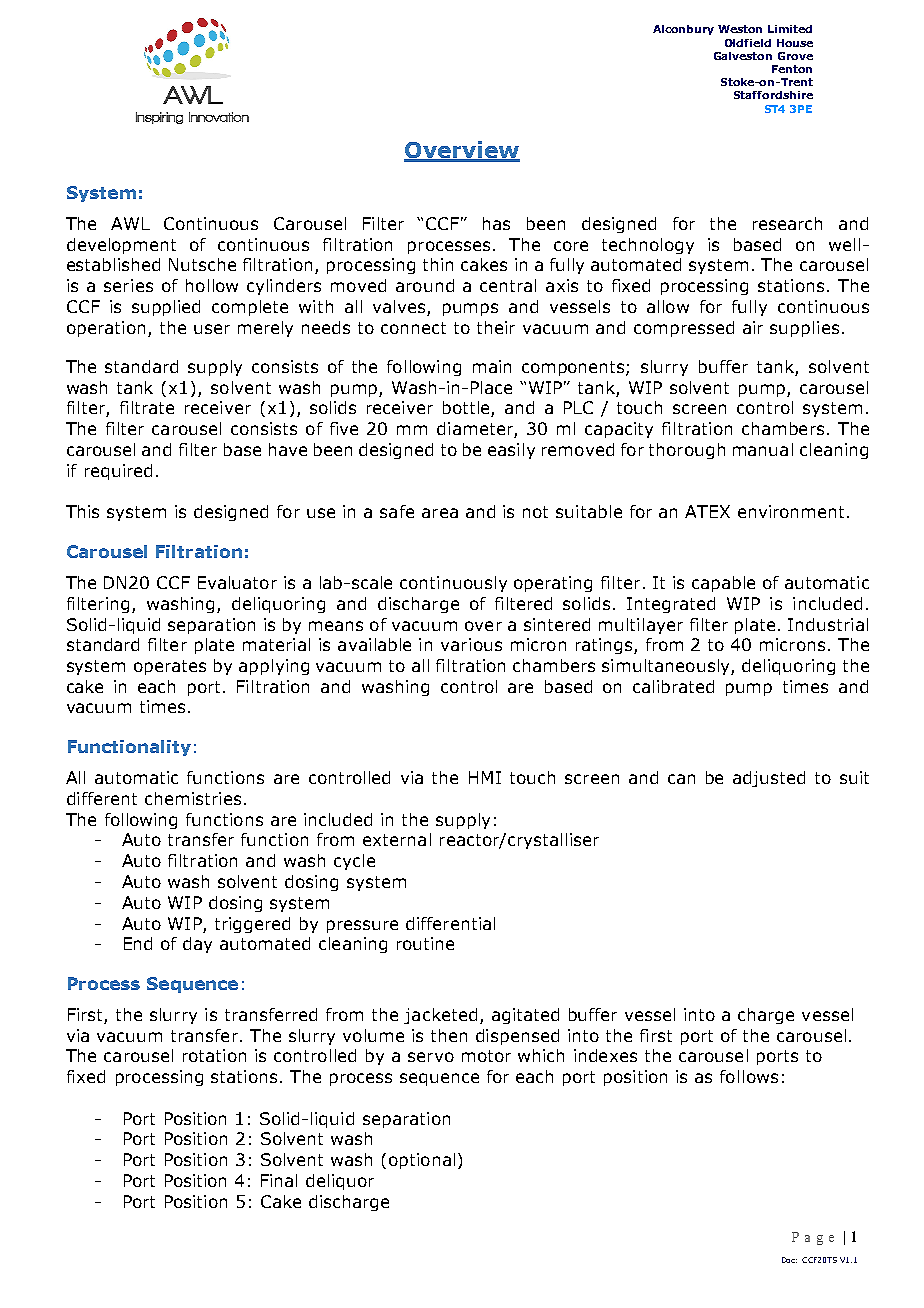 The height and width of the screenshot is (1308, 924). I want to click on AWL, so click(130, 223).
